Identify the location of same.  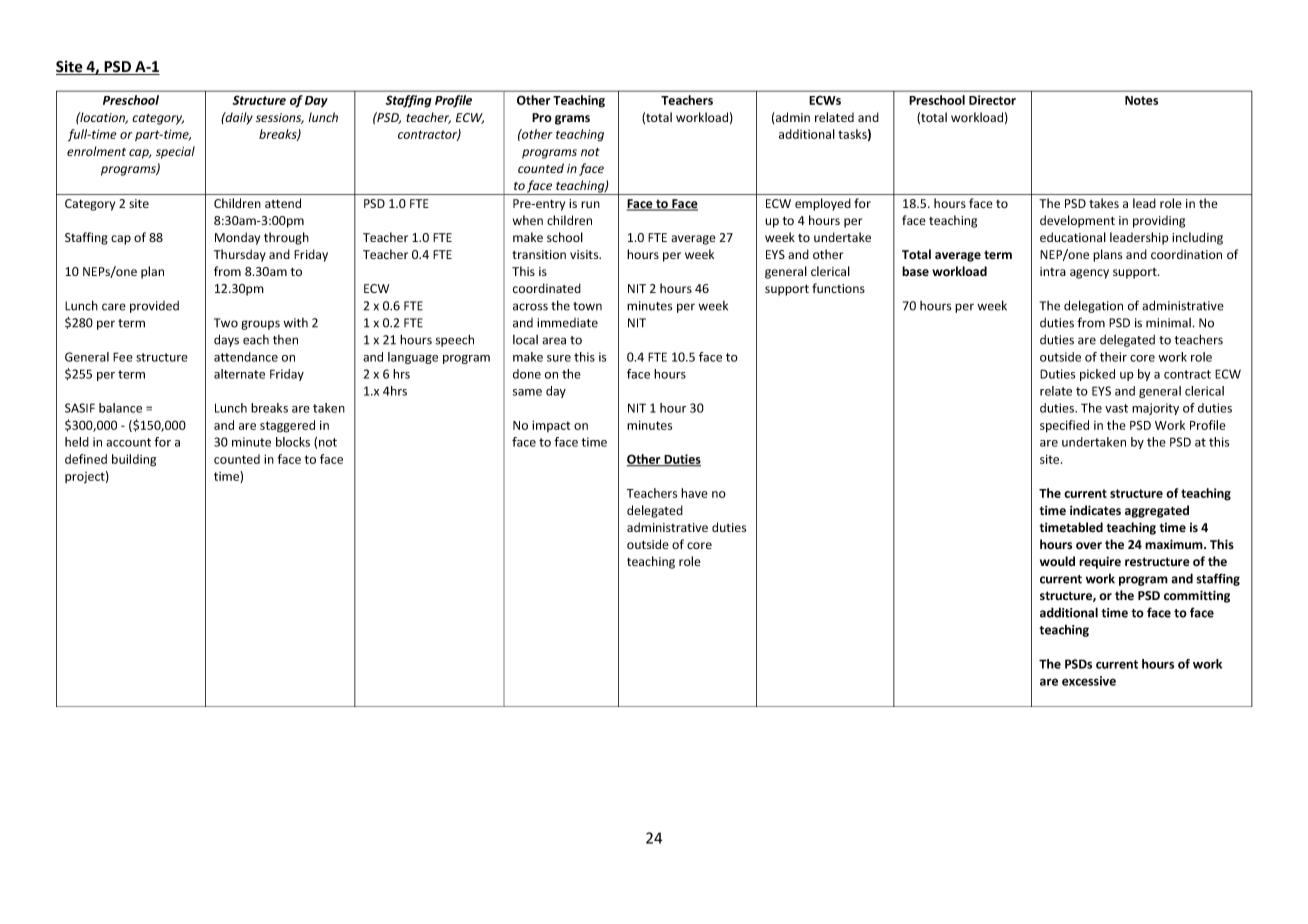
(527, 392).
